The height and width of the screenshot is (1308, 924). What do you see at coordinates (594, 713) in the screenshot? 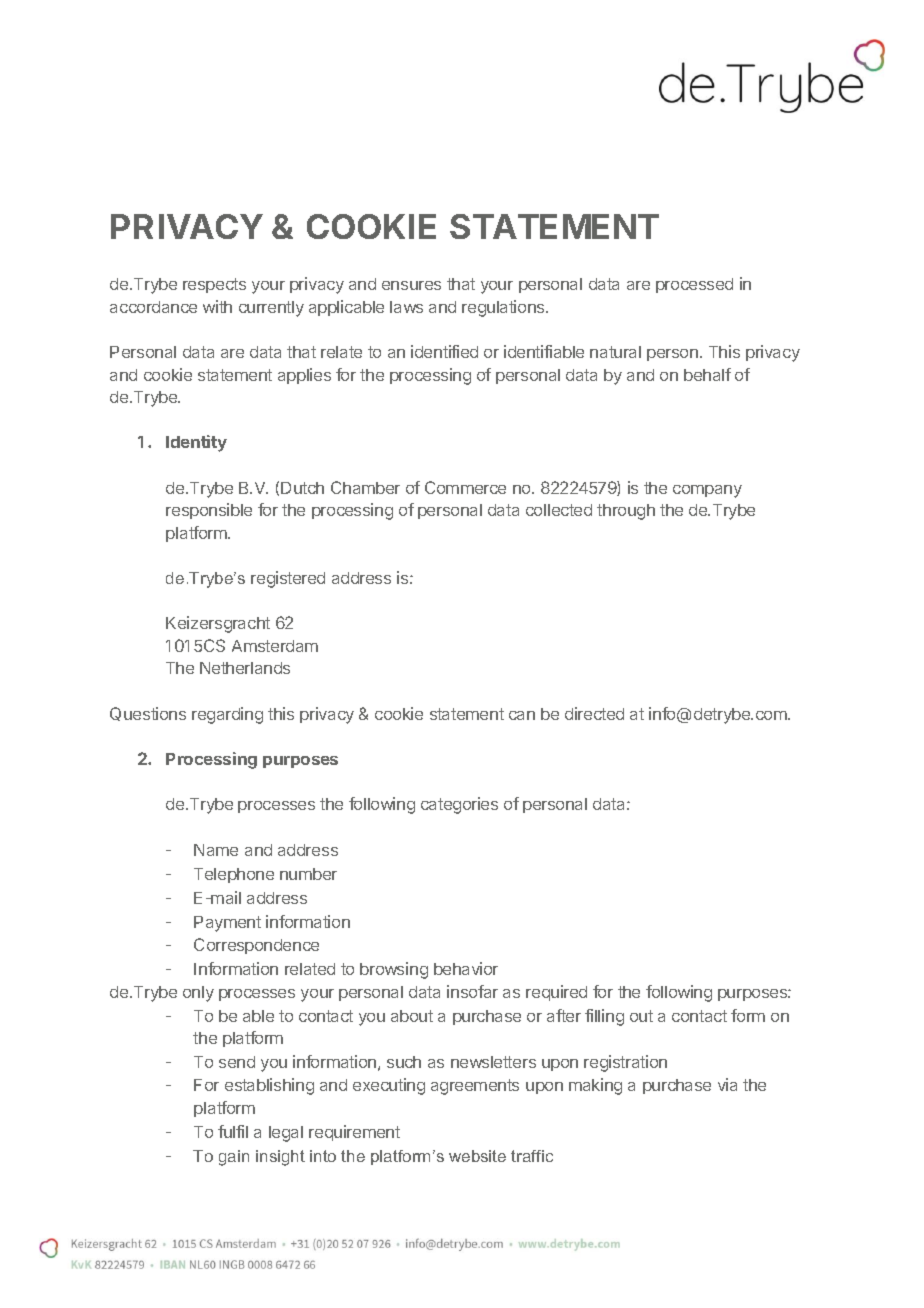
I see `directed` at bounding box center [594, 713].
